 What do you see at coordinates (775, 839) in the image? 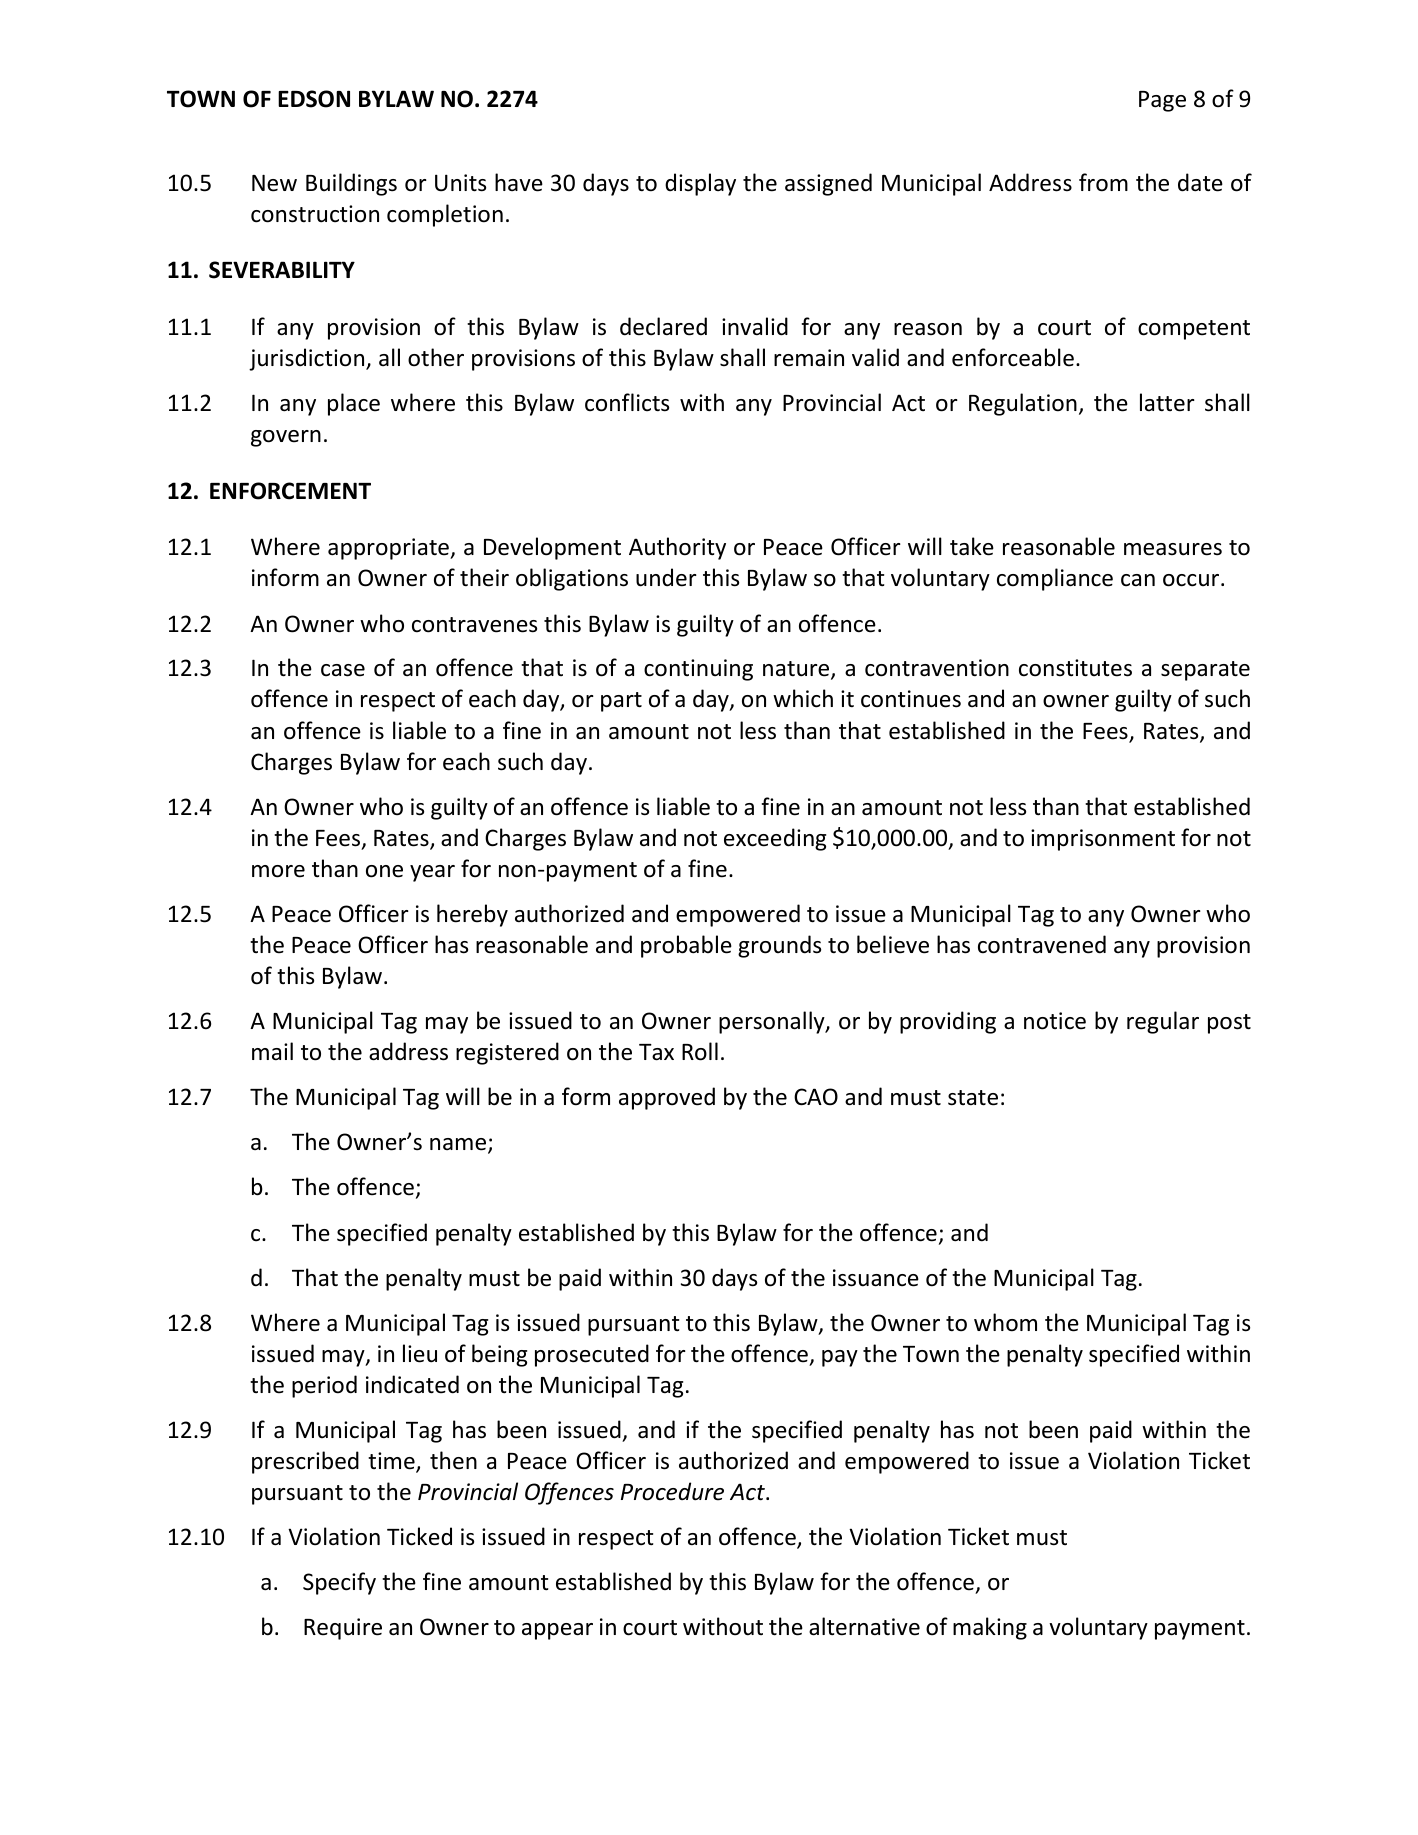
I see `exceeding` at bounding box center [775, 839].
